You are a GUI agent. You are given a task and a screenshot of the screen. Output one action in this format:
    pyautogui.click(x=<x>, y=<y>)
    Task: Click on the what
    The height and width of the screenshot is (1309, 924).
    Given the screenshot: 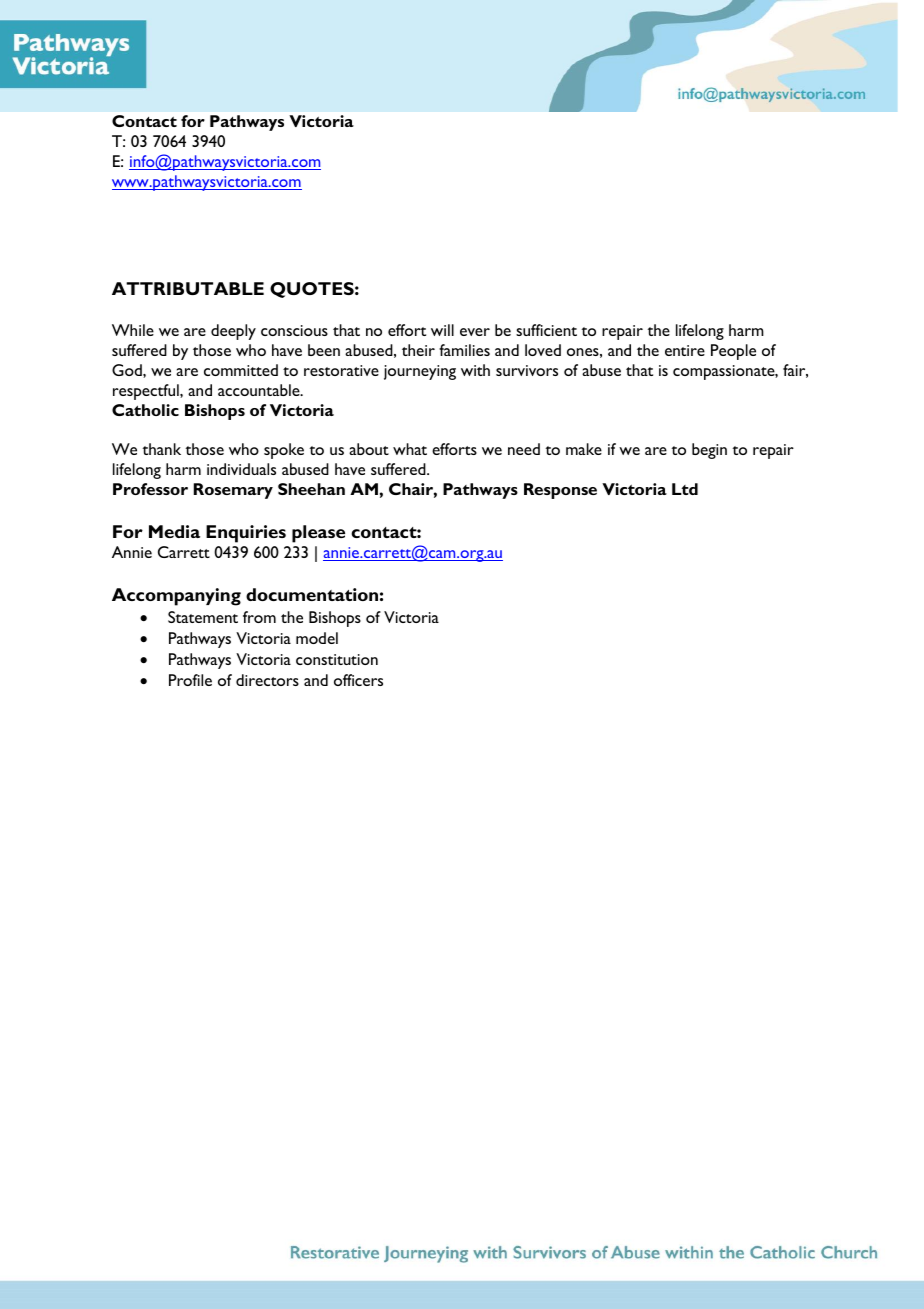 What is the action you would take?
    pyautogui.click(x=410, y=449)
